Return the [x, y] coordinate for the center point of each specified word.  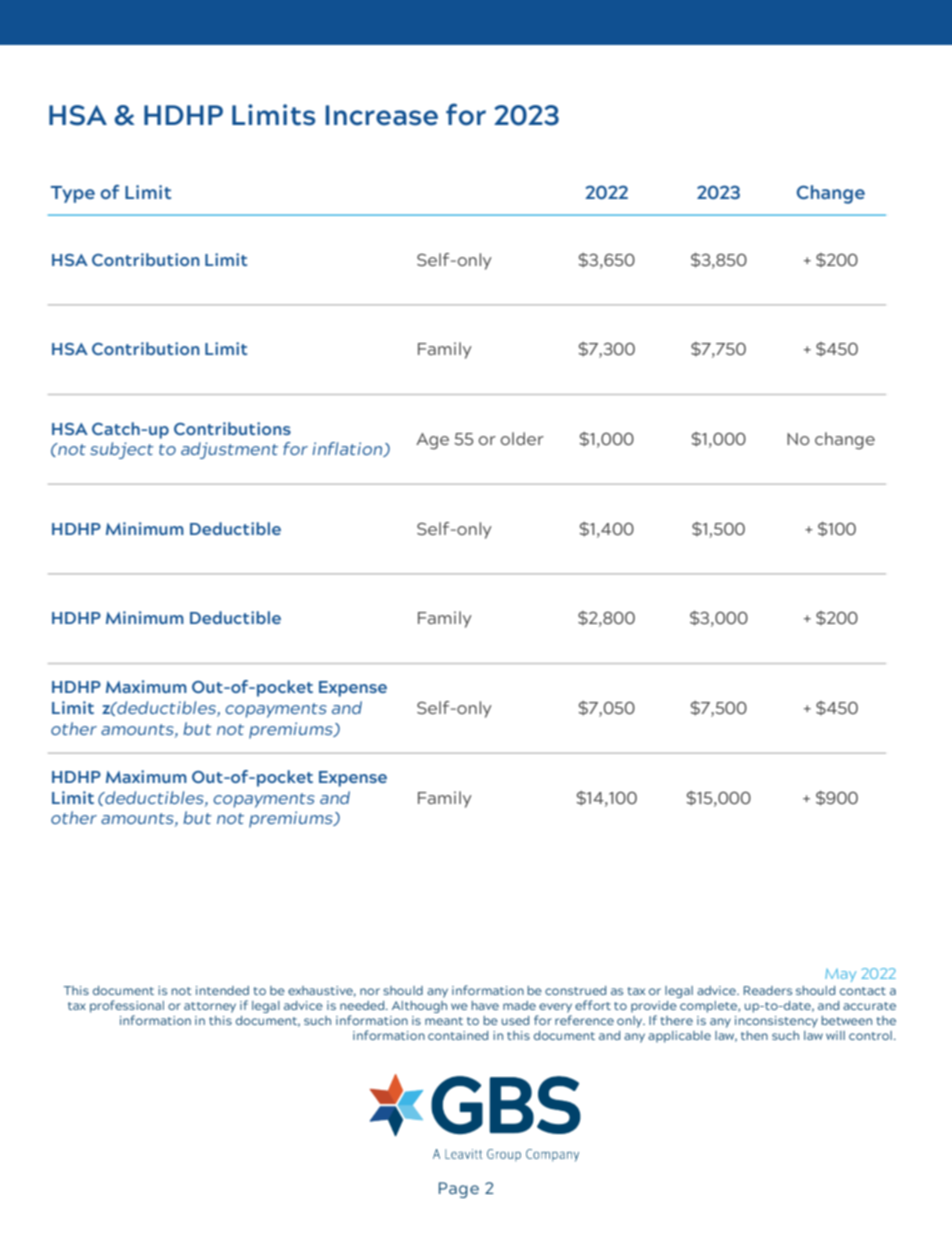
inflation [348, 449]
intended [222, 990]
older [522, 438]
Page [459, 1190]
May [840, 975]
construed [575, 990]
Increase [382, 115]
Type [73, 194]
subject [122, 450]
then [754, 1035]
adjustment [229, 450]
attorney [210, 1007]
